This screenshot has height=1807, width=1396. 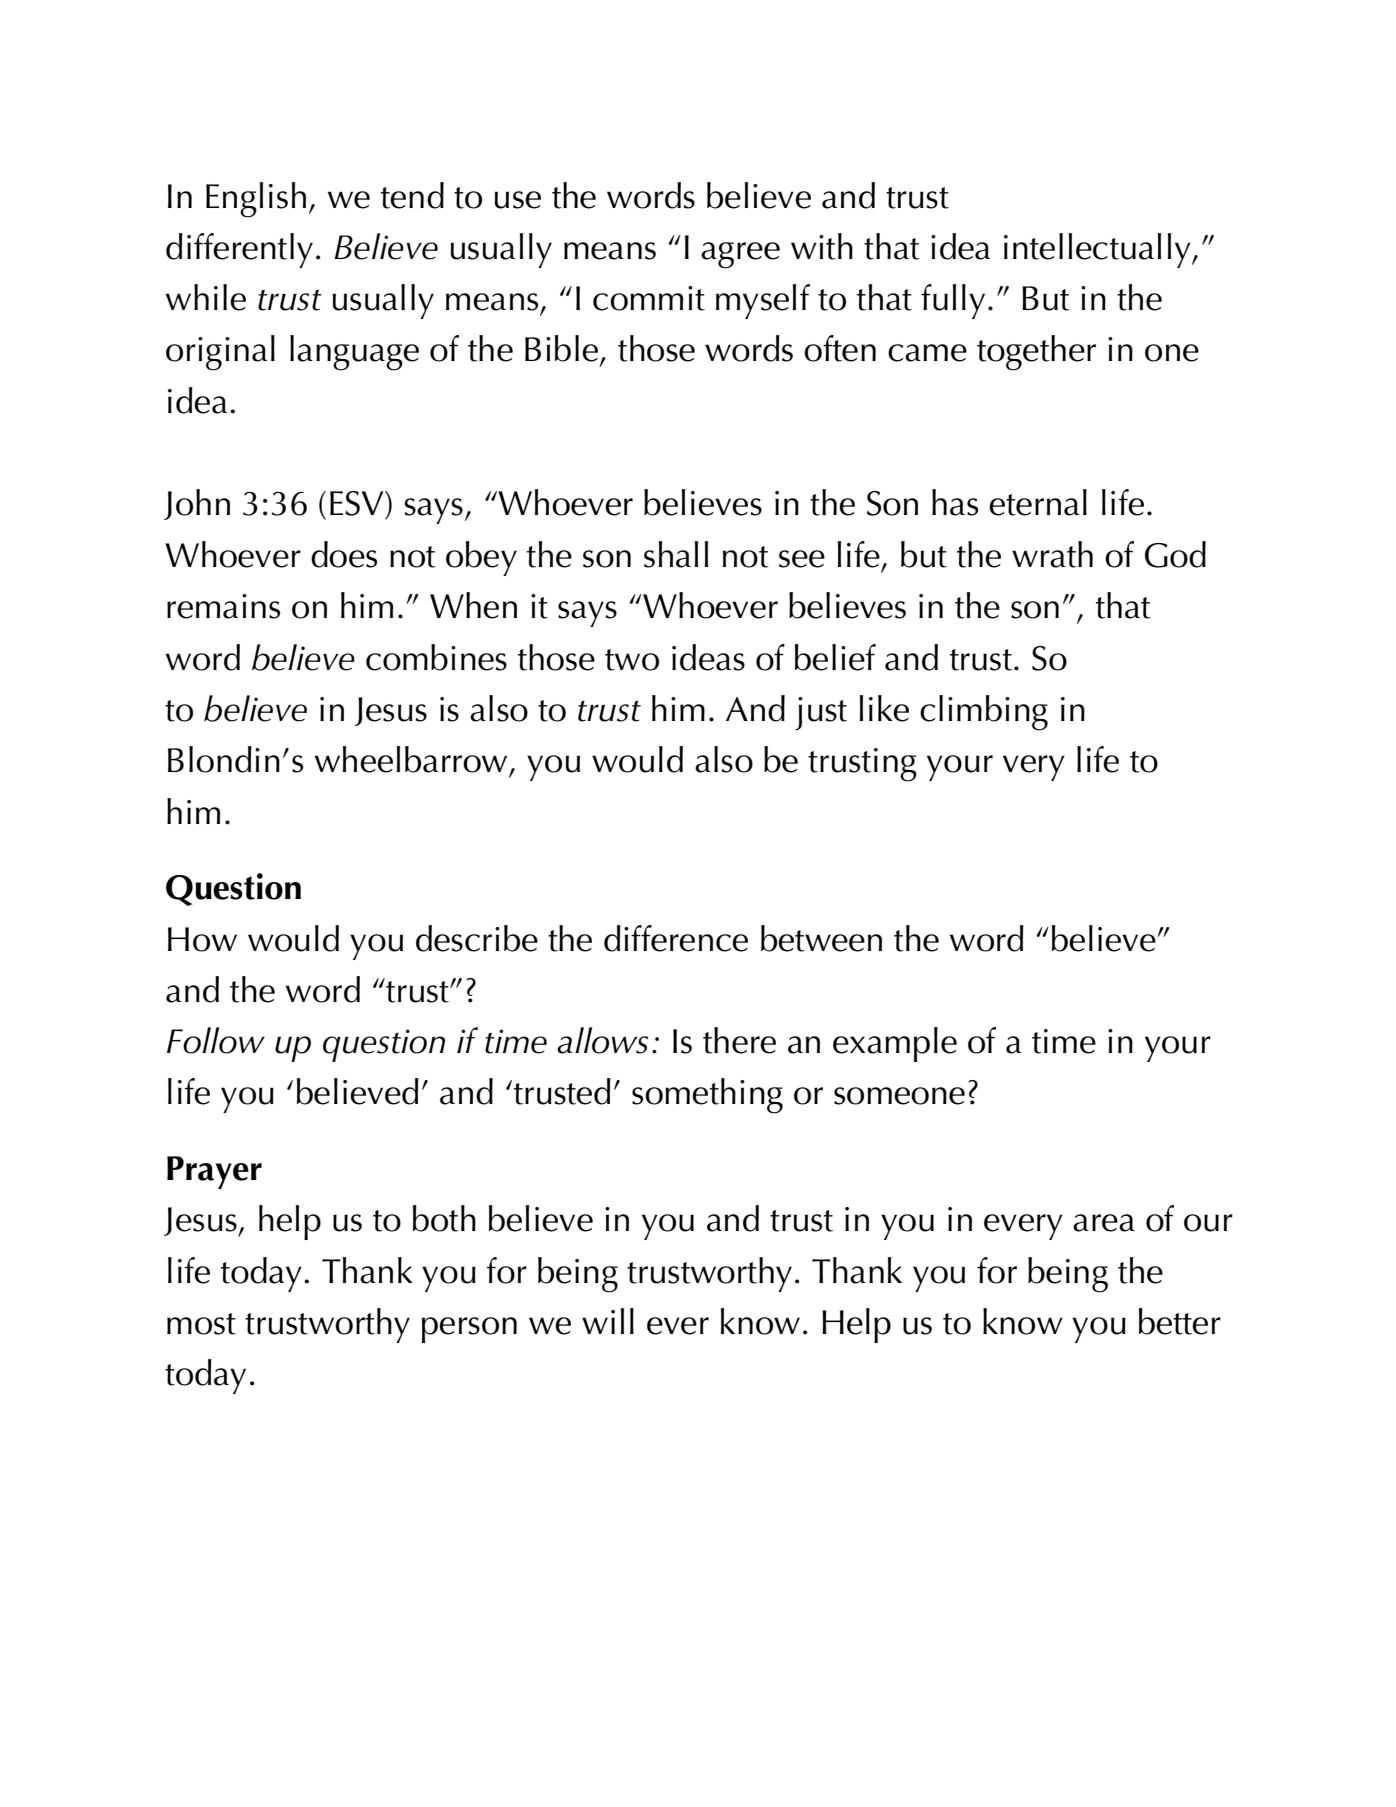 What do you see at coordinates (216, 1040) in the screenshot?
I see `Follow` at bounding box center [216, 1040].
